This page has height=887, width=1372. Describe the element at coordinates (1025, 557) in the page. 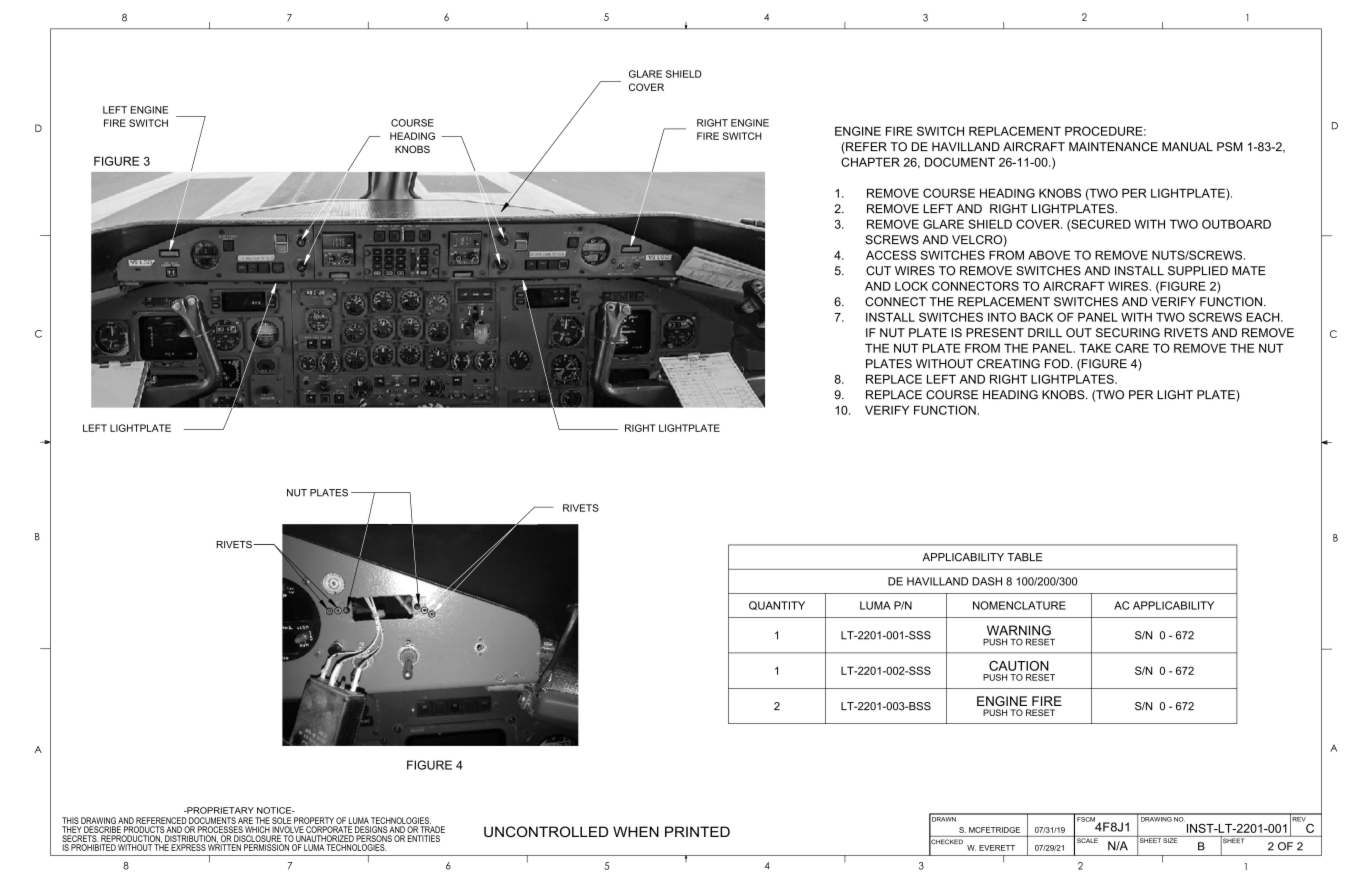

I see `TABLE` at that location.
